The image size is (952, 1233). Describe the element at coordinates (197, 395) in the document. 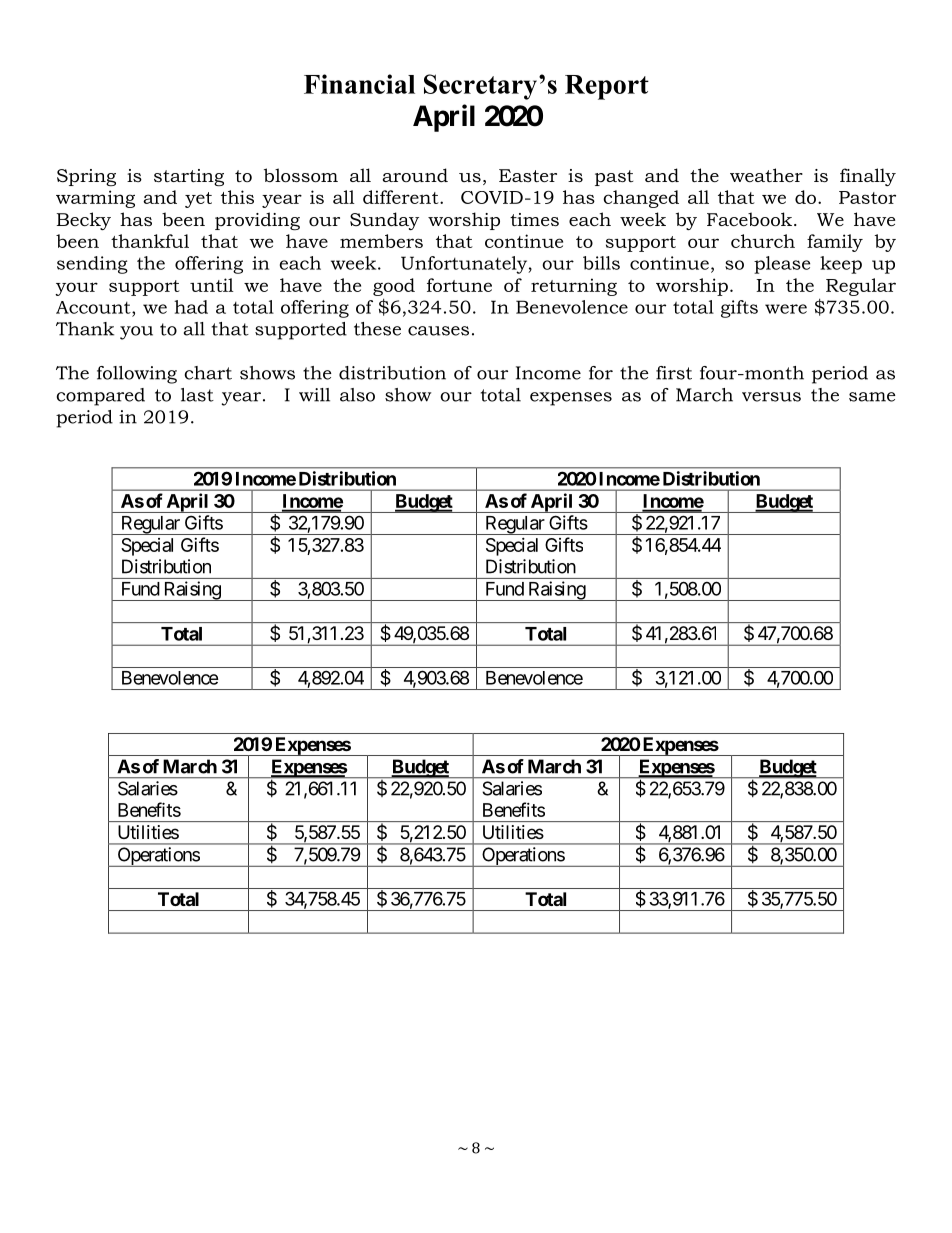

I see `last` at that location.
